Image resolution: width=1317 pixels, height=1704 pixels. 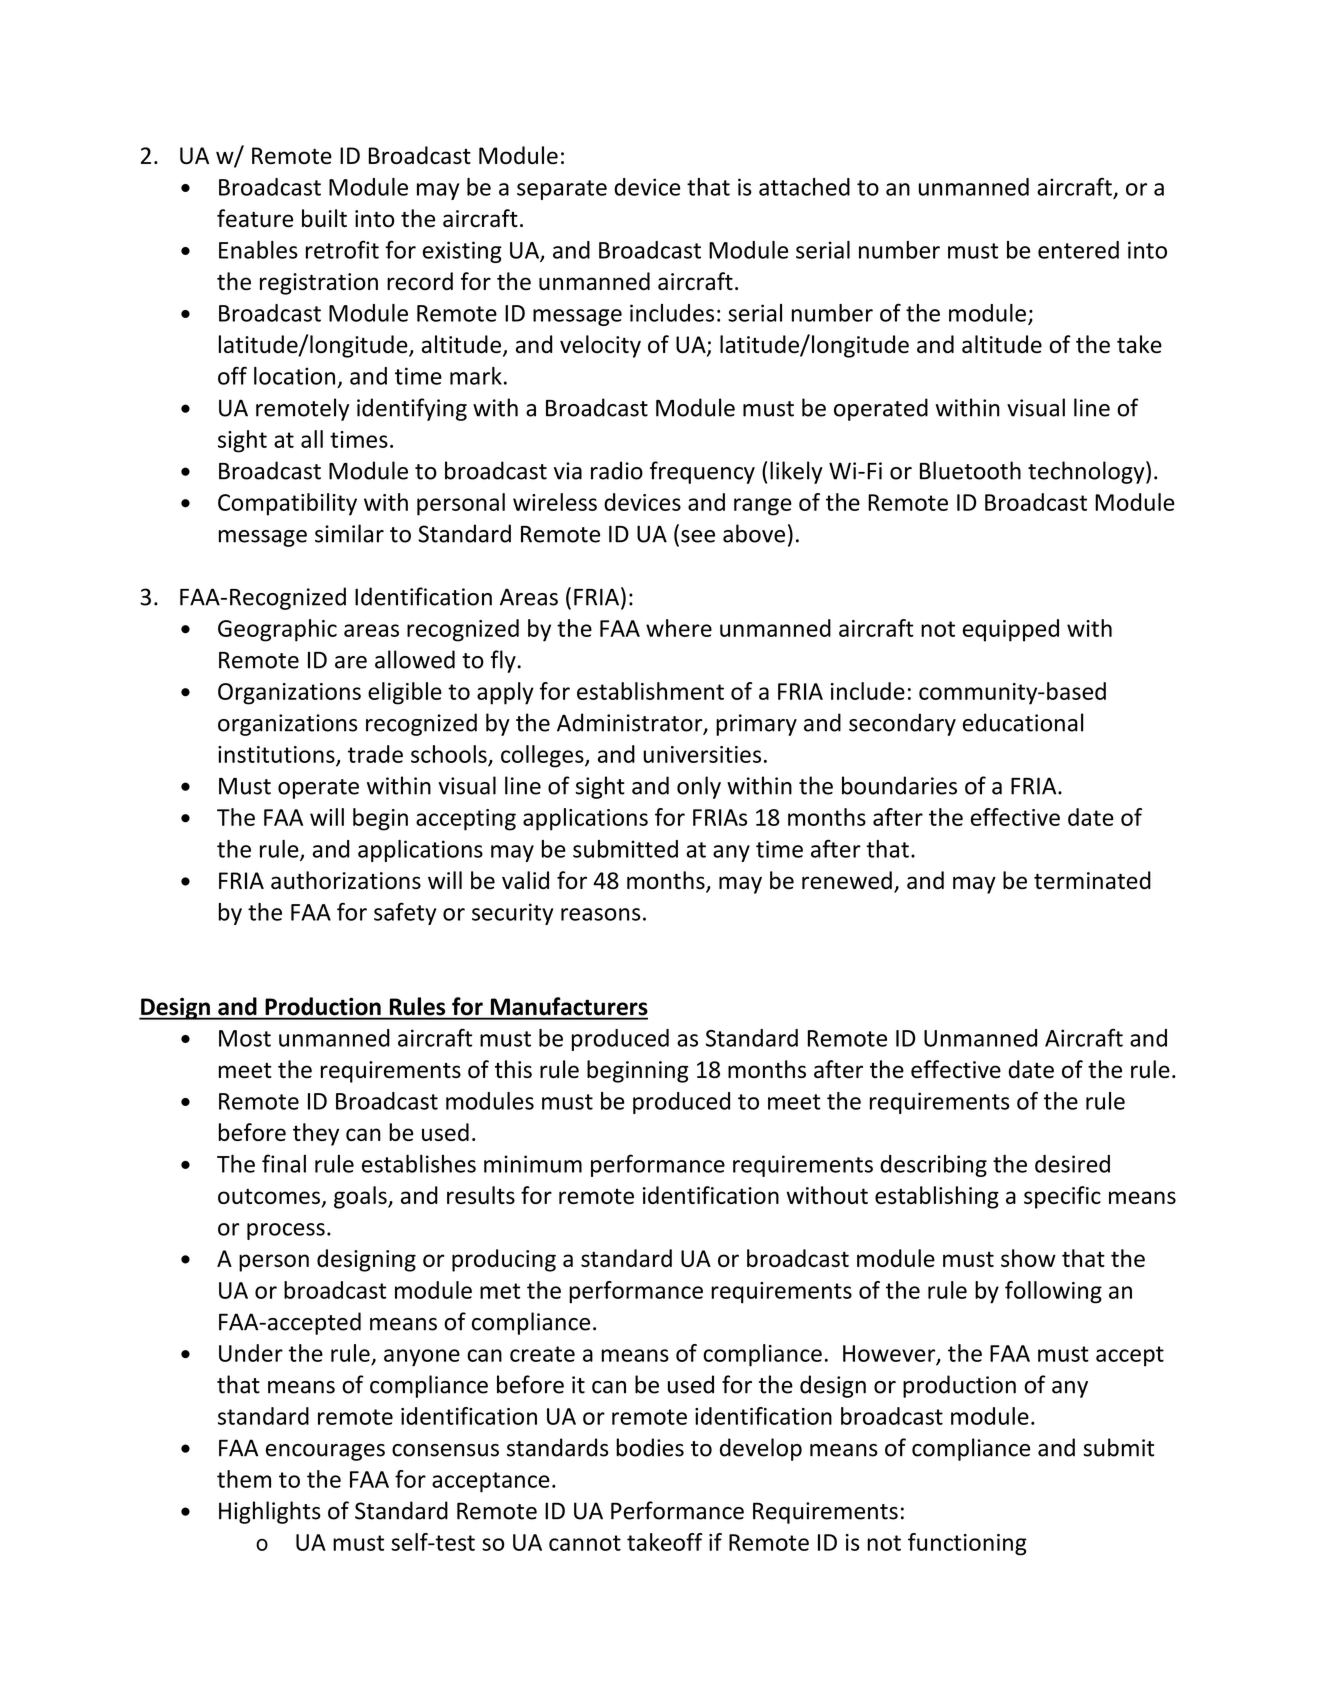 I want to click on separate, so click(x=562, y=190).
